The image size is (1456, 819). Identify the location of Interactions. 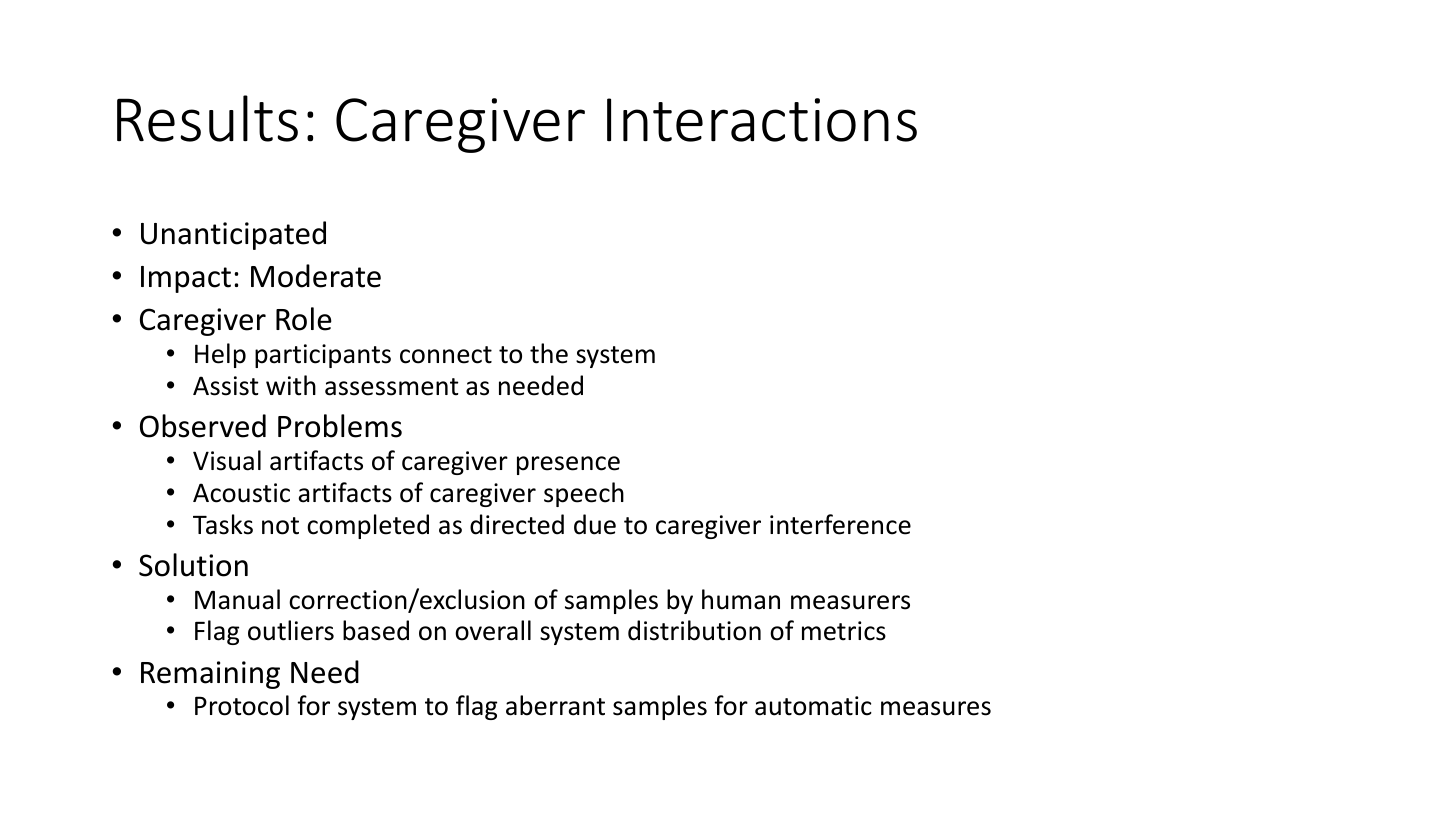
(762, 120).
